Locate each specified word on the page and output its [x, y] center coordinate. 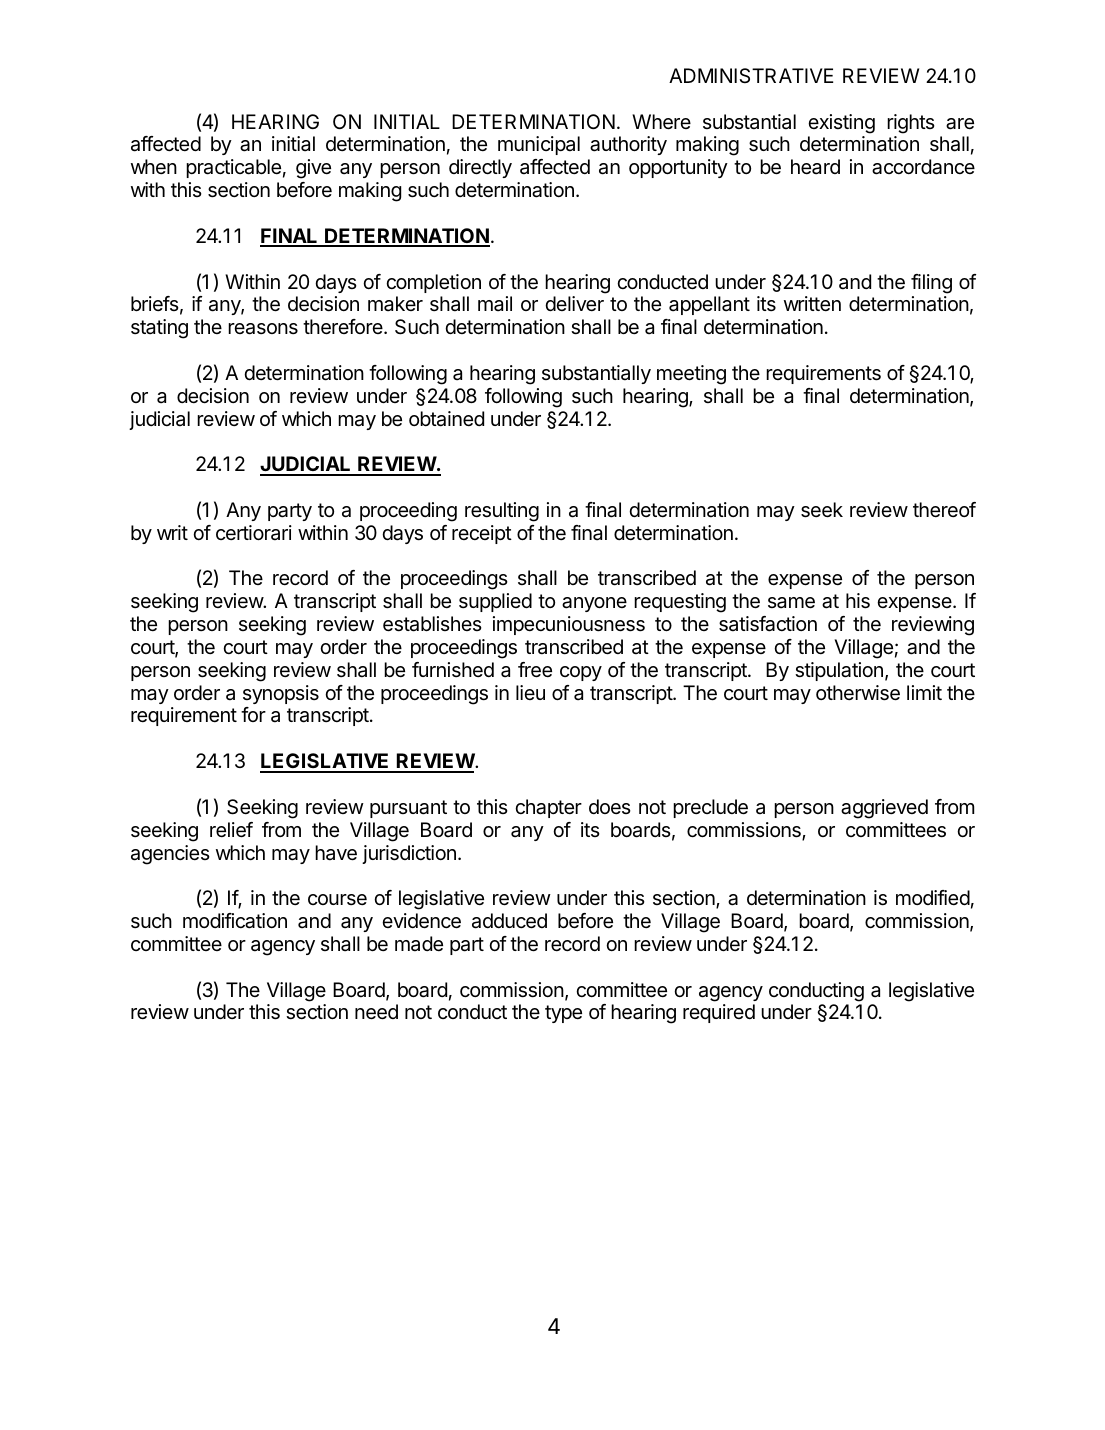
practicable [233, 168]
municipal [539, 145]
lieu [530, 692]
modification [235, 921]
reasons [263, 329]
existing [841, 124]
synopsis [281, 694]
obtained [446, 419]
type [563, 1014]
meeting [691, 375]
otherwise [858, 693]
